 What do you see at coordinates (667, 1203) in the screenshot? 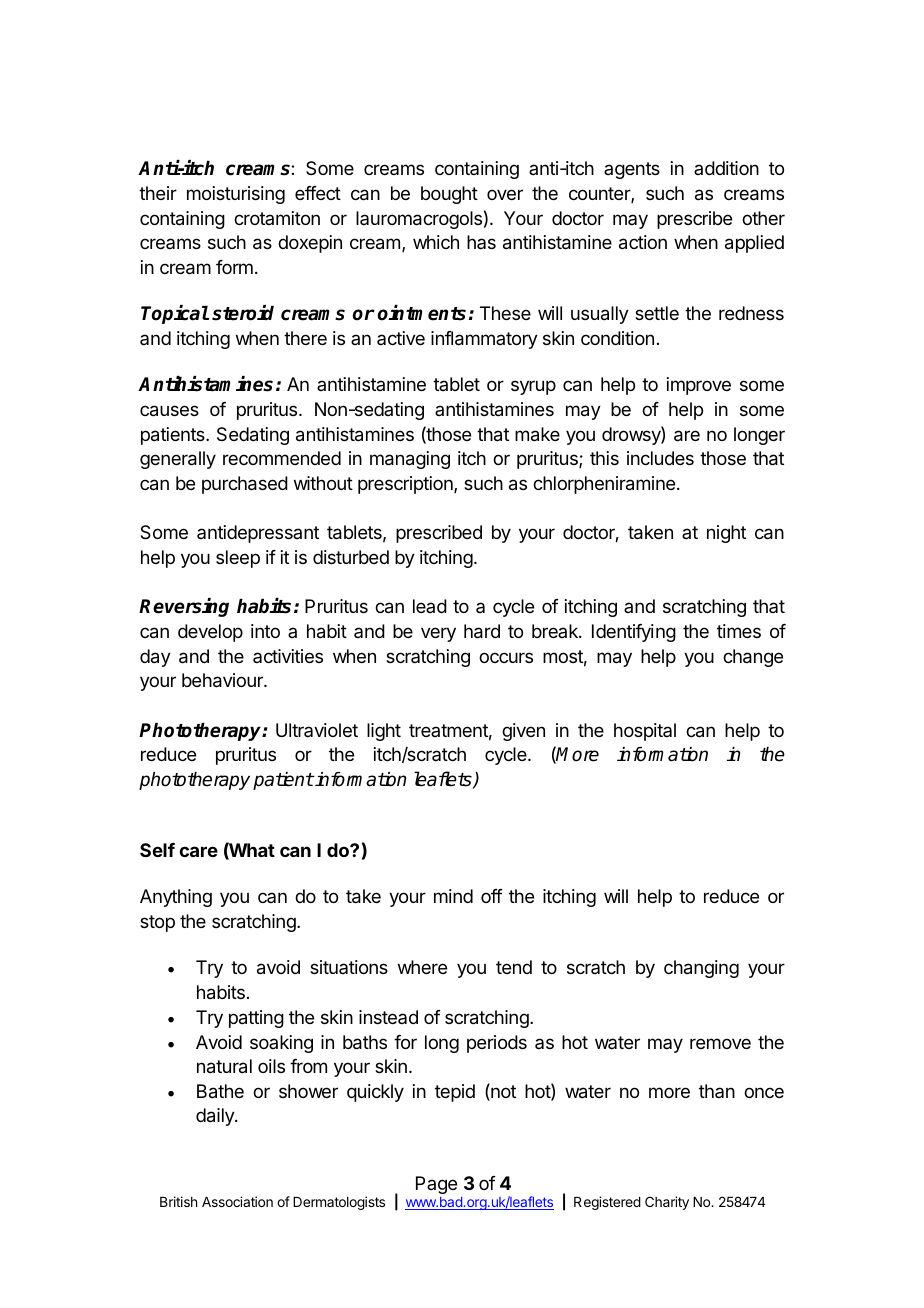
I see `Charity` at bounding box center [667, 1203].
